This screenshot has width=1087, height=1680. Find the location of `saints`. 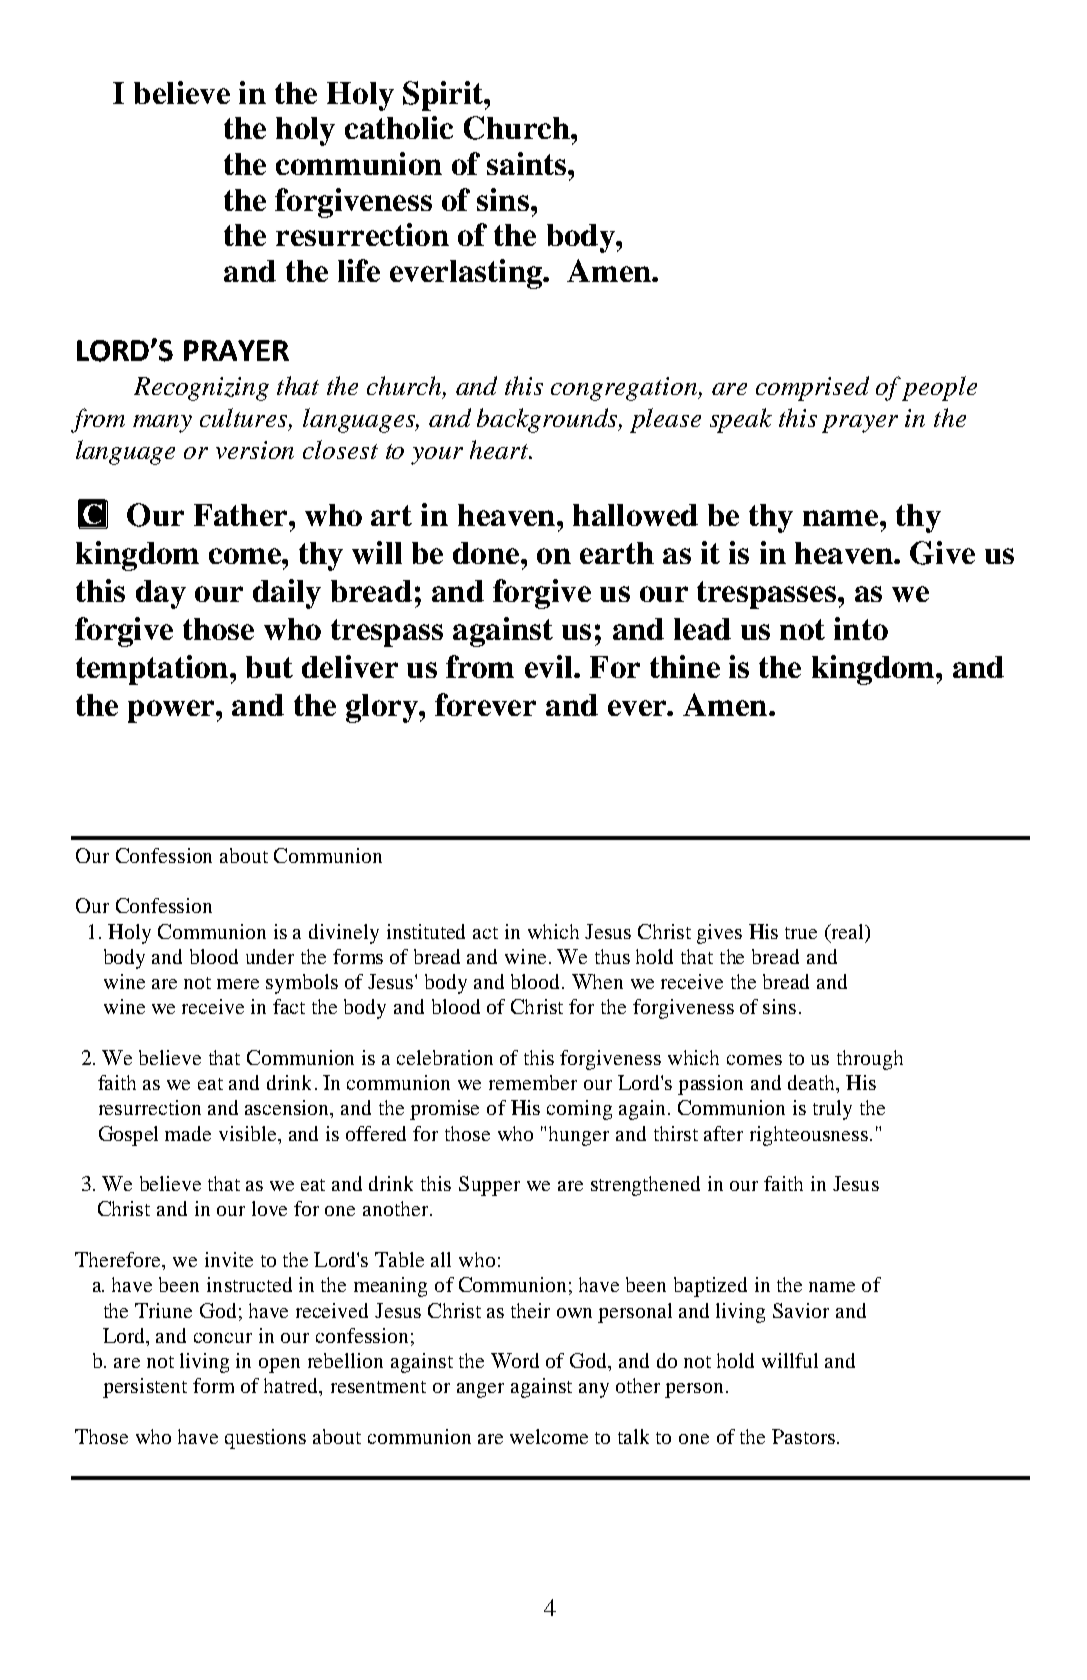

saints is located at coordinates (526, 163).
